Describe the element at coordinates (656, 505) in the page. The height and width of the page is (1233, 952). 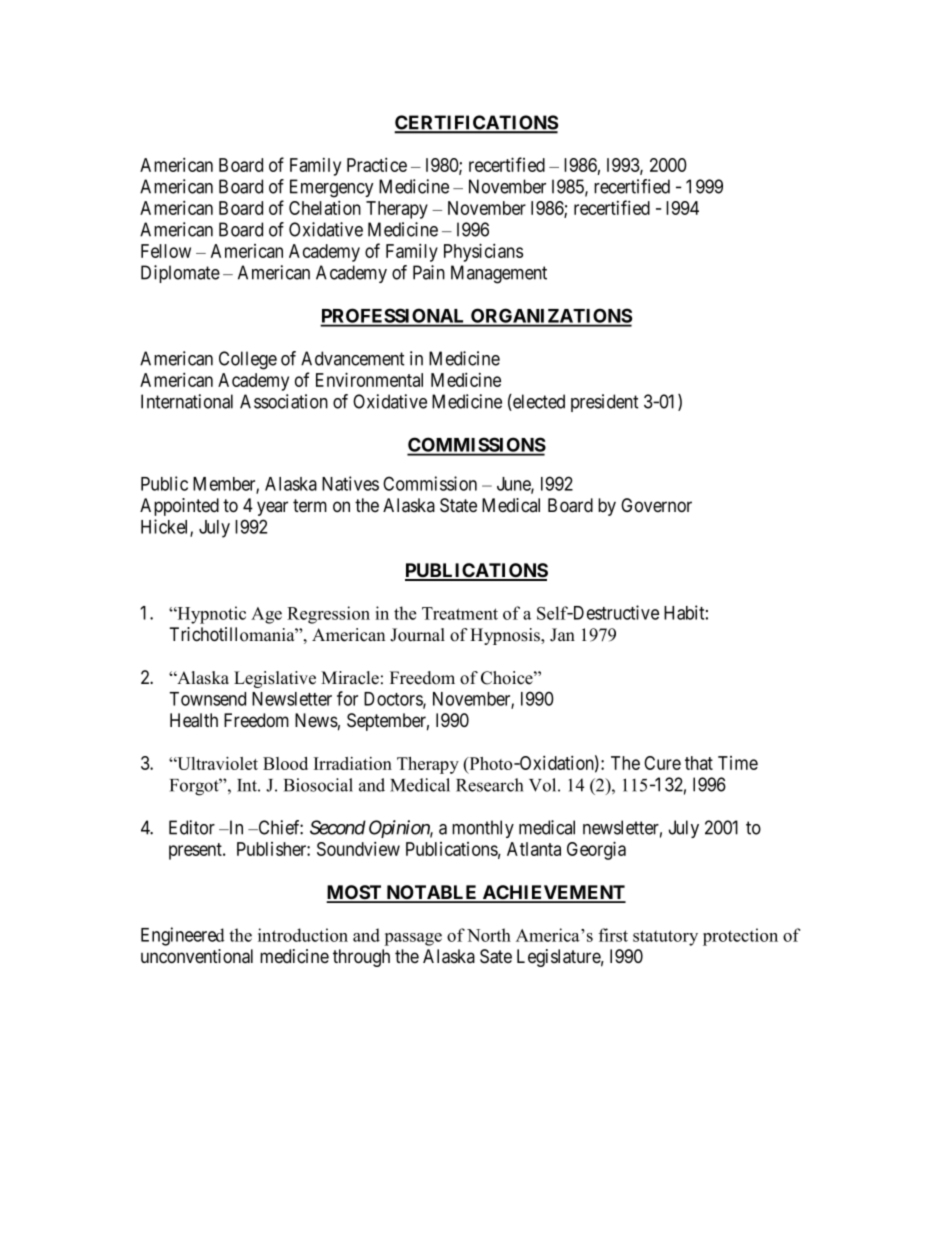
I see `Governor` at that location.
